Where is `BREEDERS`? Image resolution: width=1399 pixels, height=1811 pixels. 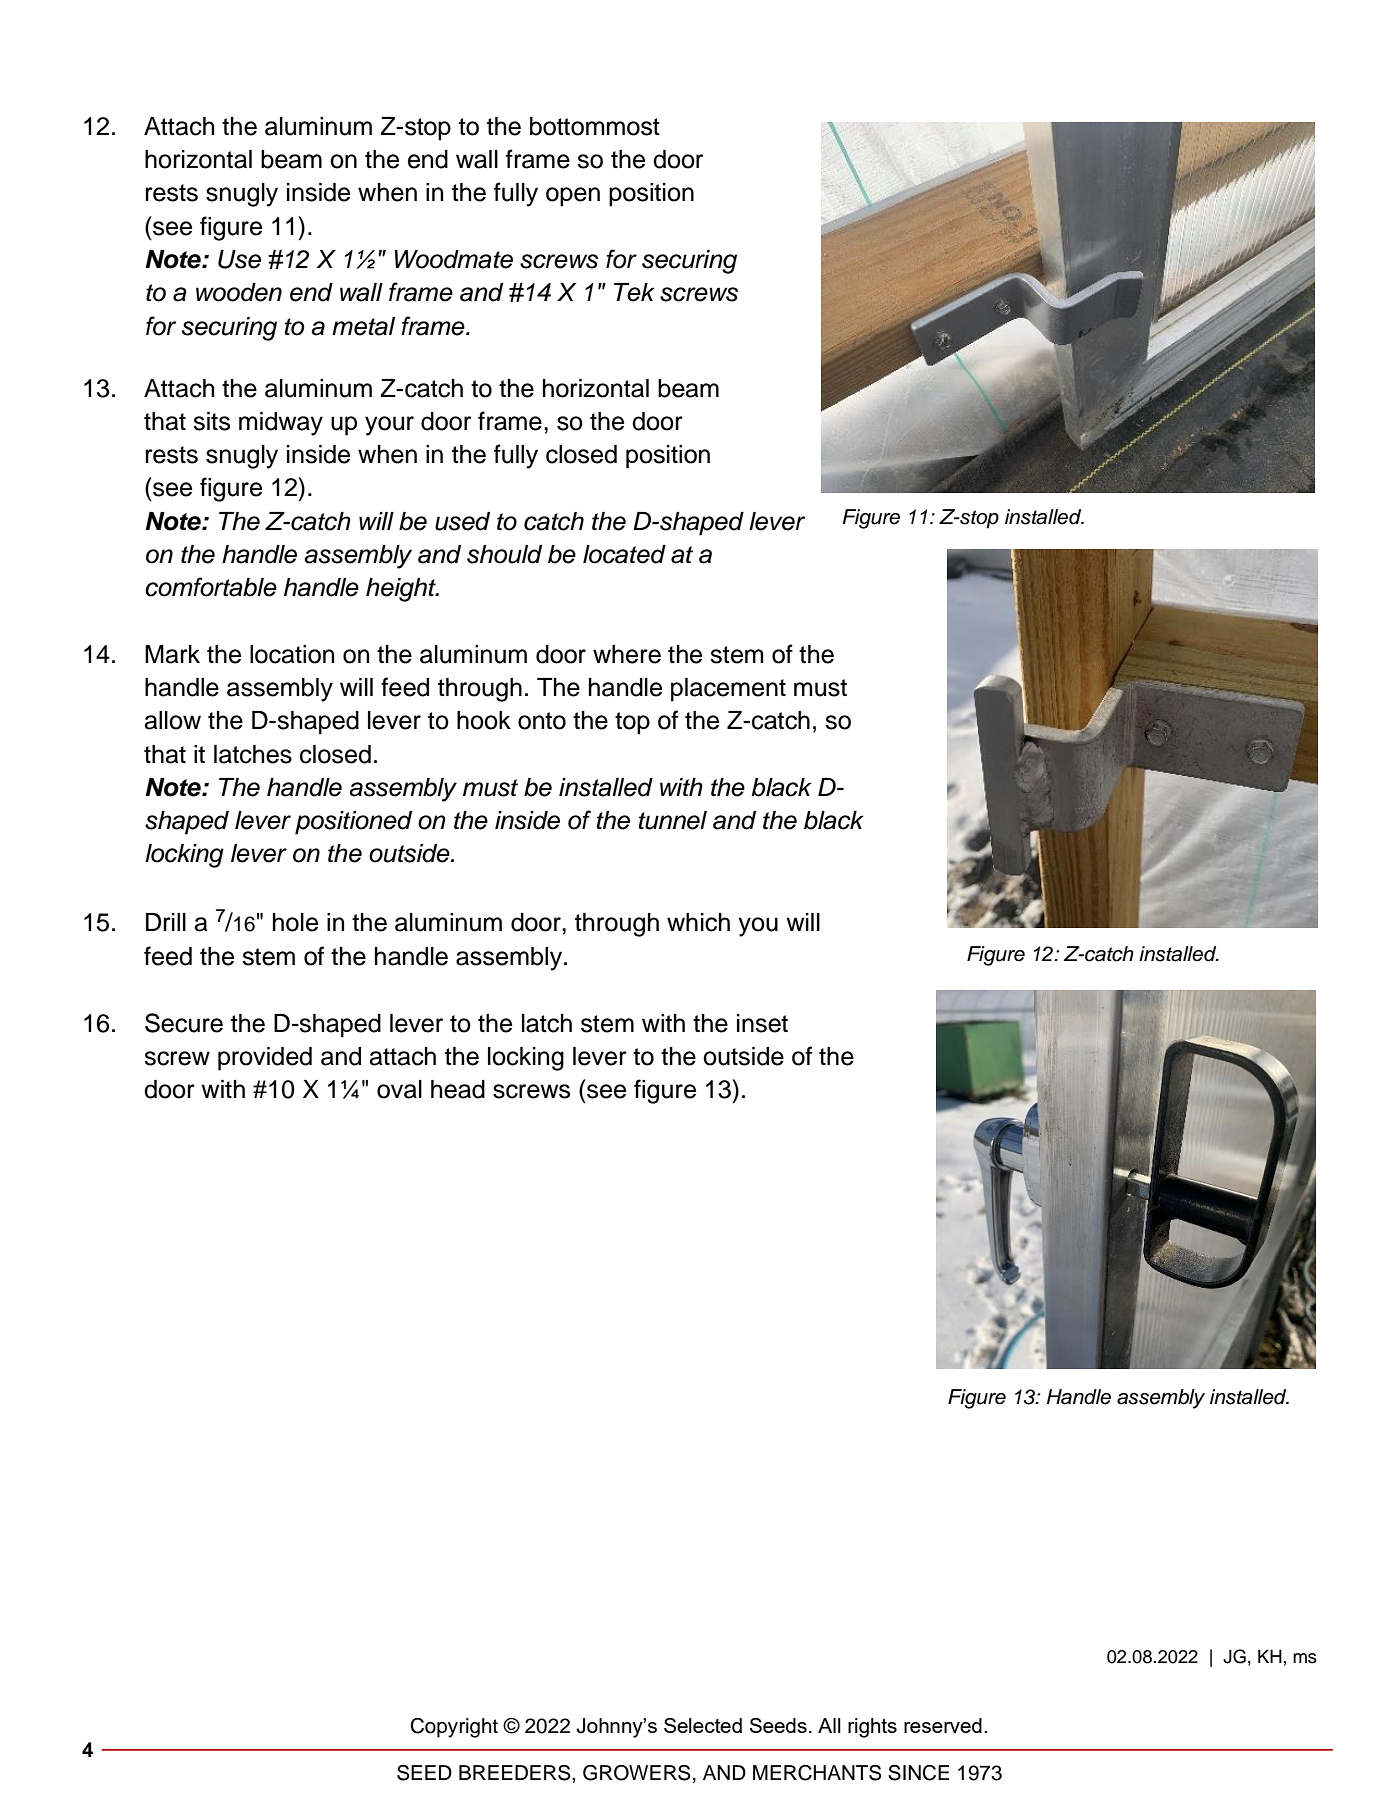
BREEDERS is located at coordinates (516, 1773).
